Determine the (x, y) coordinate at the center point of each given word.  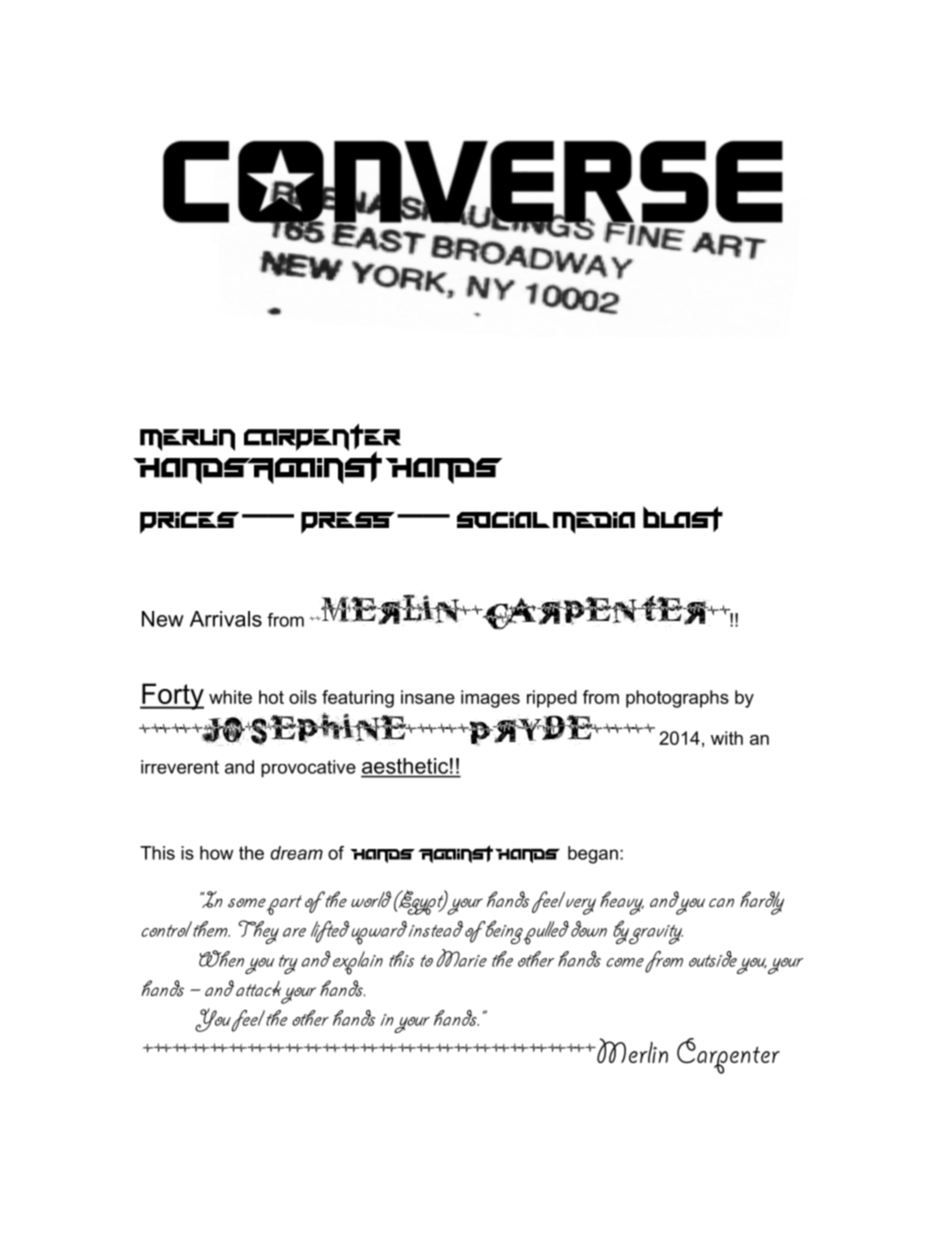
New (163, 619)
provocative (308, 769)
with (727, 738)
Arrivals (226, 619)
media (594, 523)
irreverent (180, 767)
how (216, 853)
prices (189, 523)
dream (296, 853)
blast (683, 519)
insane (428, 697)
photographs (677, 699)
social (503, 520)
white (230, 697)
